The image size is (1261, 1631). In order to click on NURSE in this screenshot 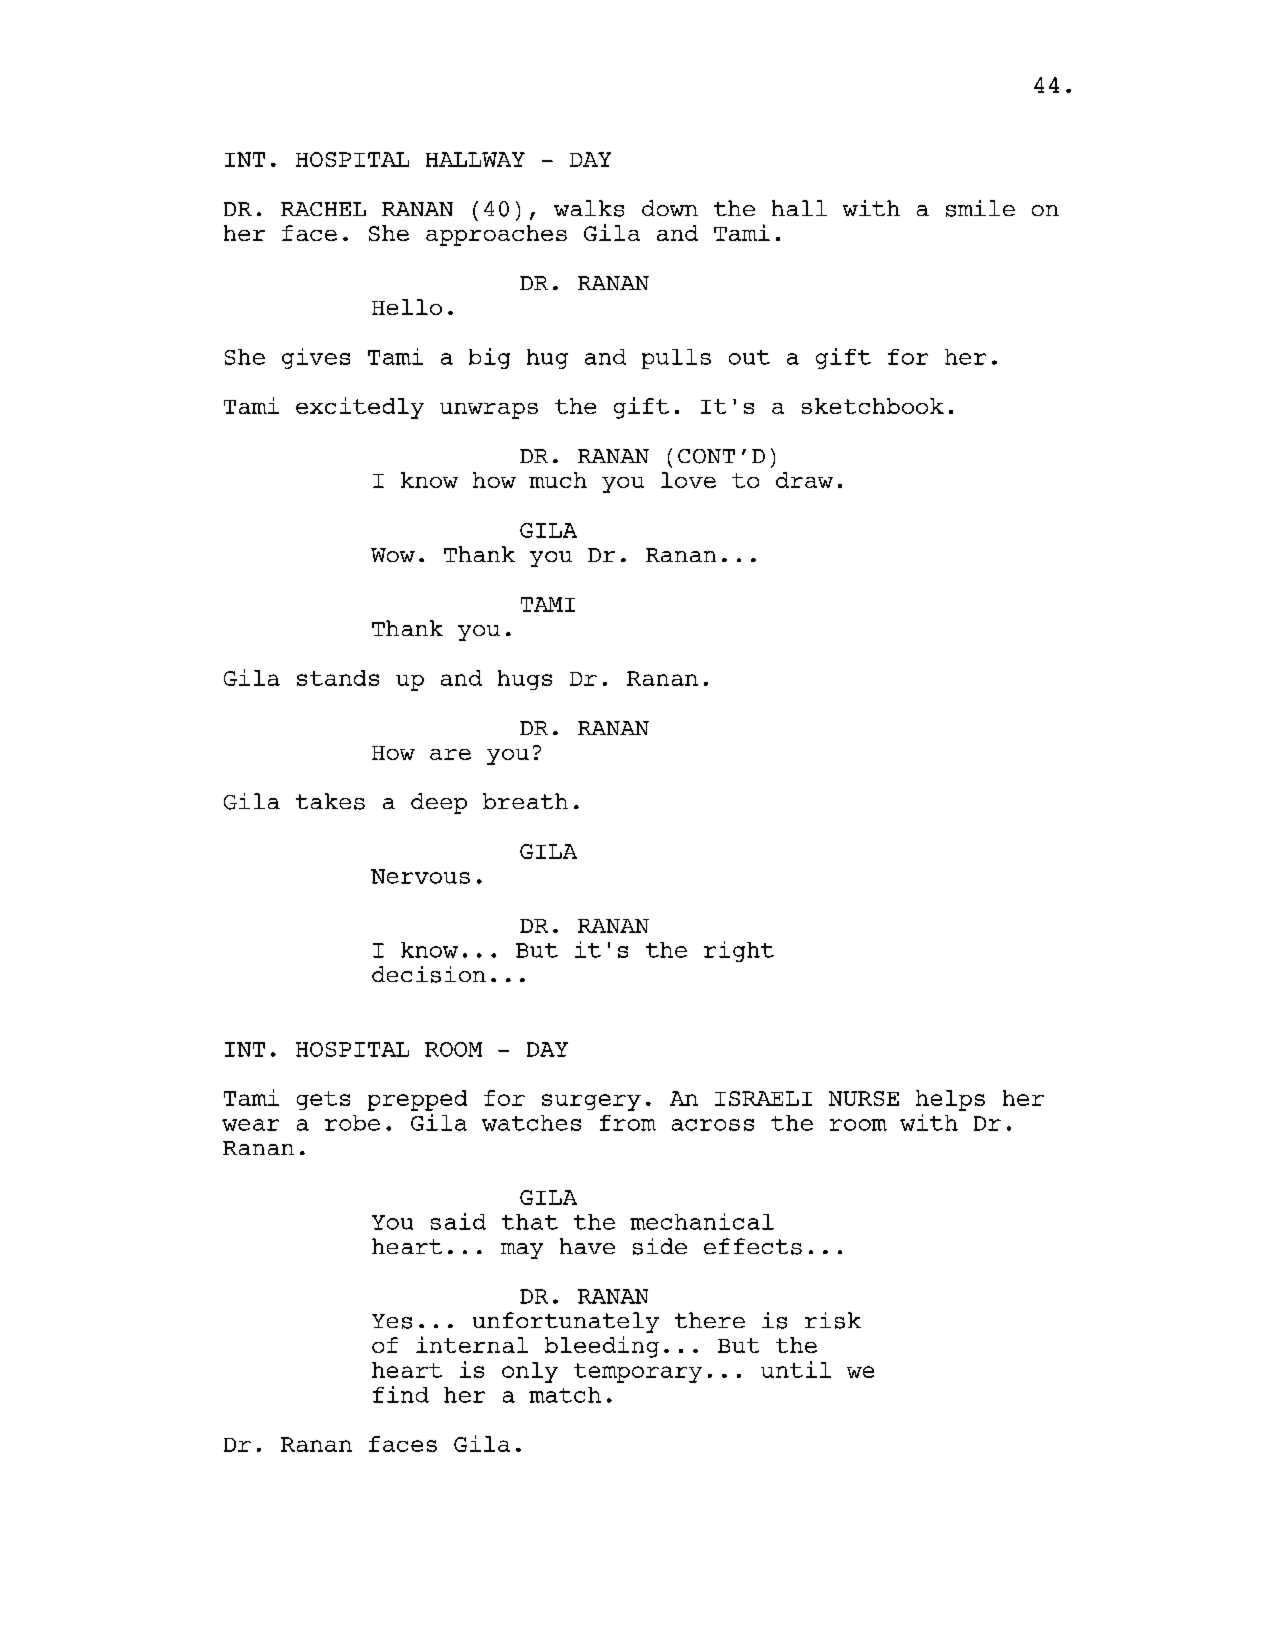, I will do `click(864, 1098)`.
